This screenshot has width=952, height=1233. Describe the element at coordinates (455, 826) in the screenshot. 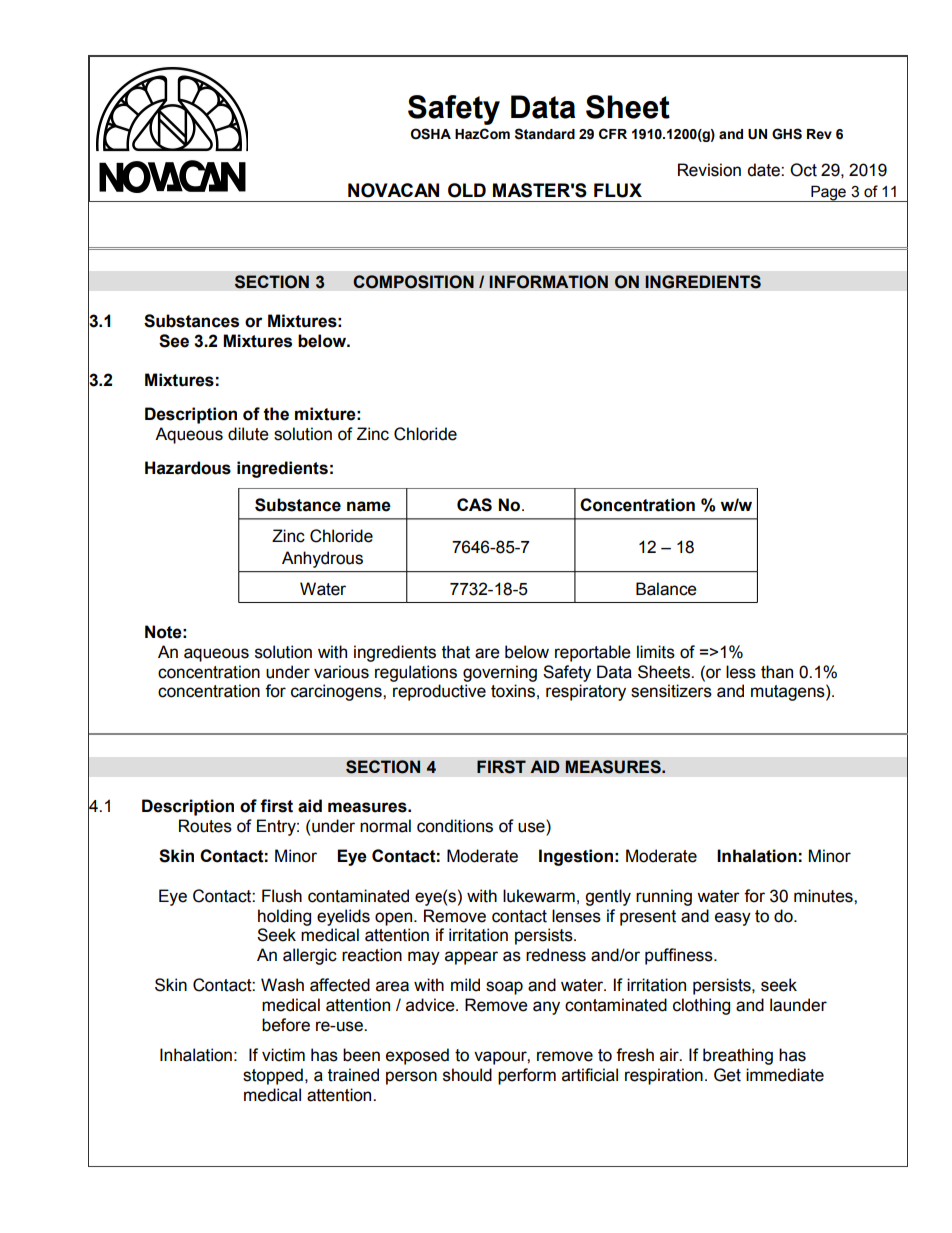

I see `conditions` at that location.
